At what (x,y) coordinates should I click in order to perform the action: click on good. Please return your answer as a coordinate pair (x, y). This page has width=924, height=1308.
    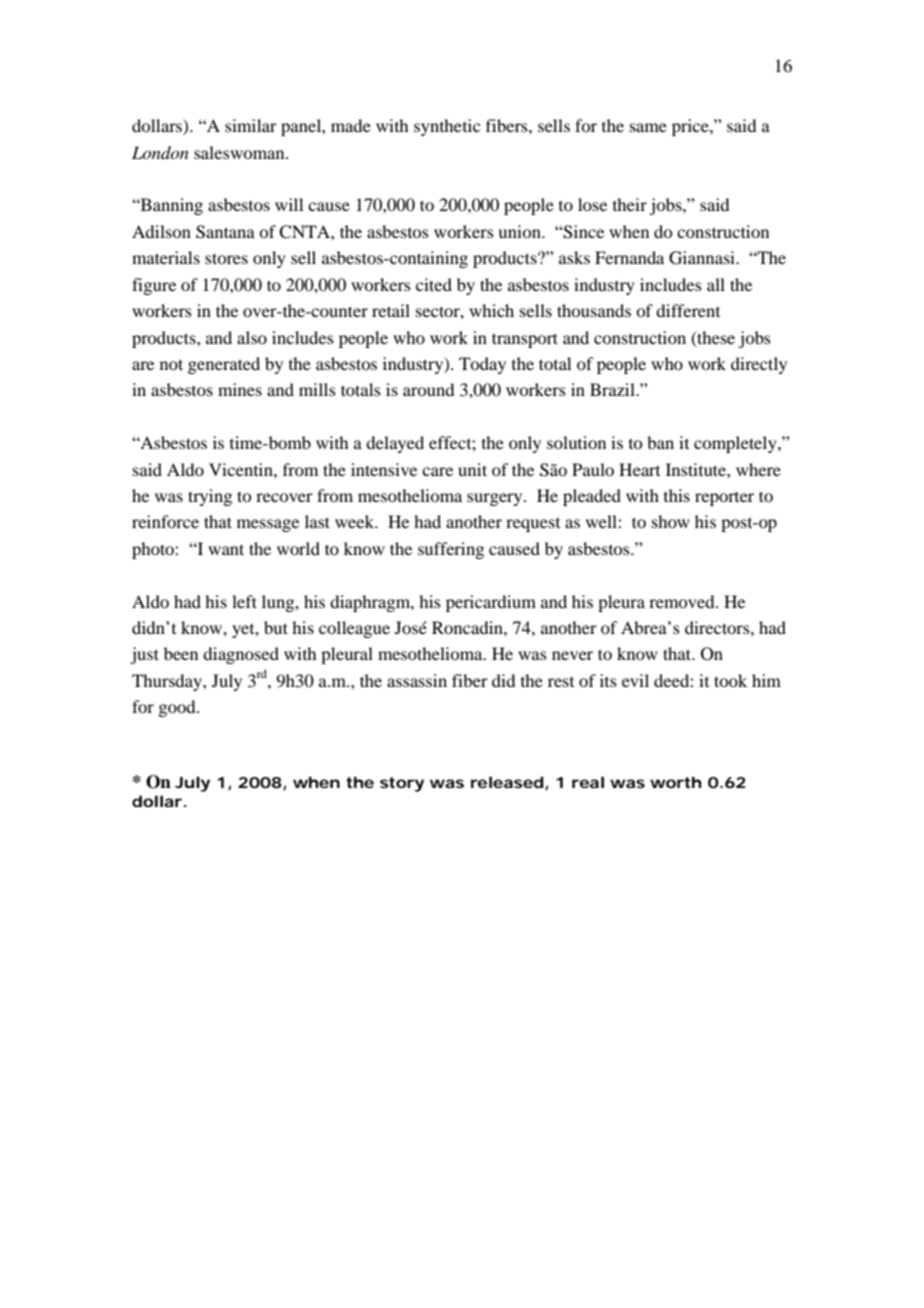
    Looking at the image, I should click on (178, 708).
